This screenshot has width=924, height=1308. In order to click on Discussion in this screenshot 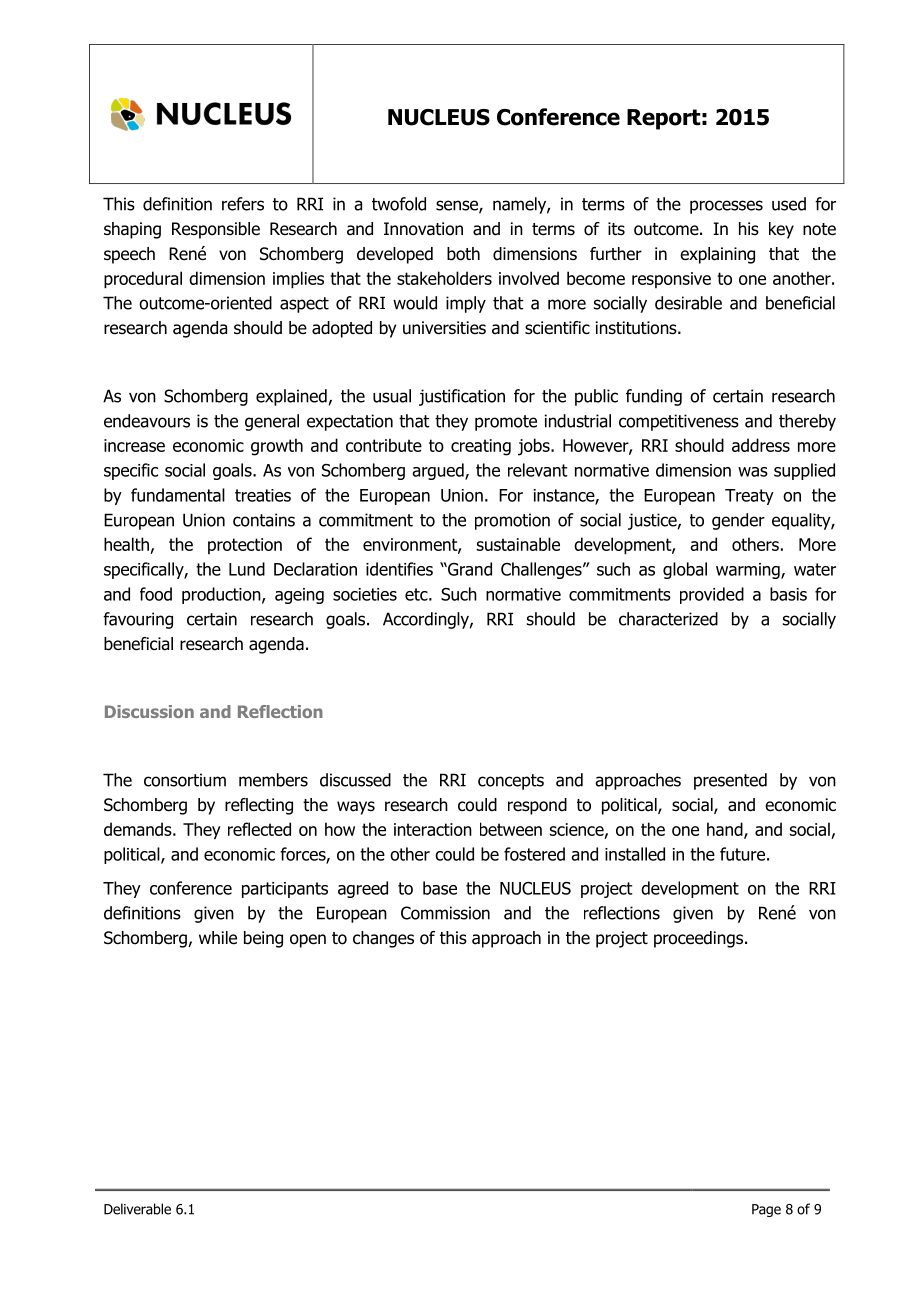, I will do `click(149, 711)`.
